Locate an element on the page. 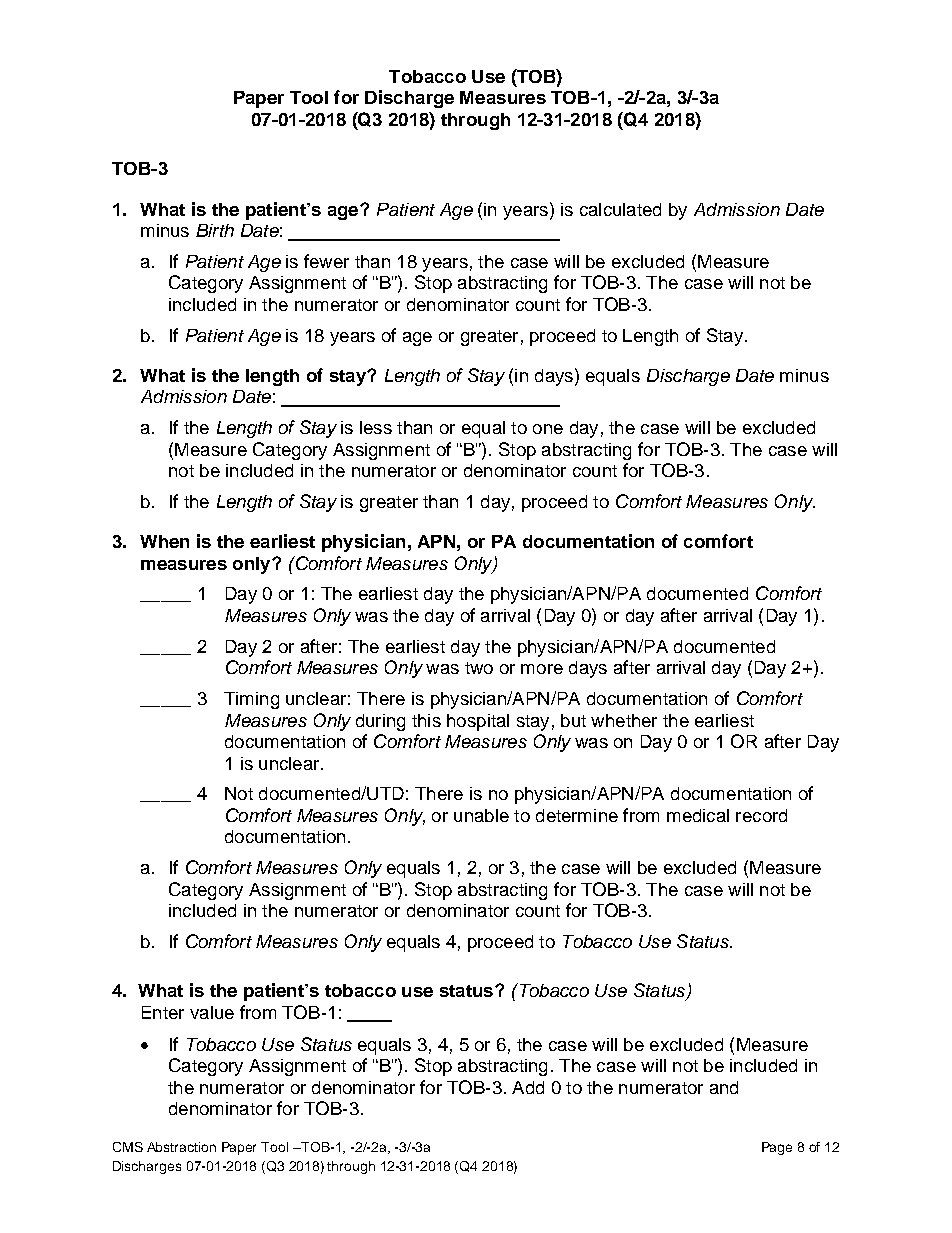 The image size is (952, 1233). fewer is located at coordinates (326, 261).
